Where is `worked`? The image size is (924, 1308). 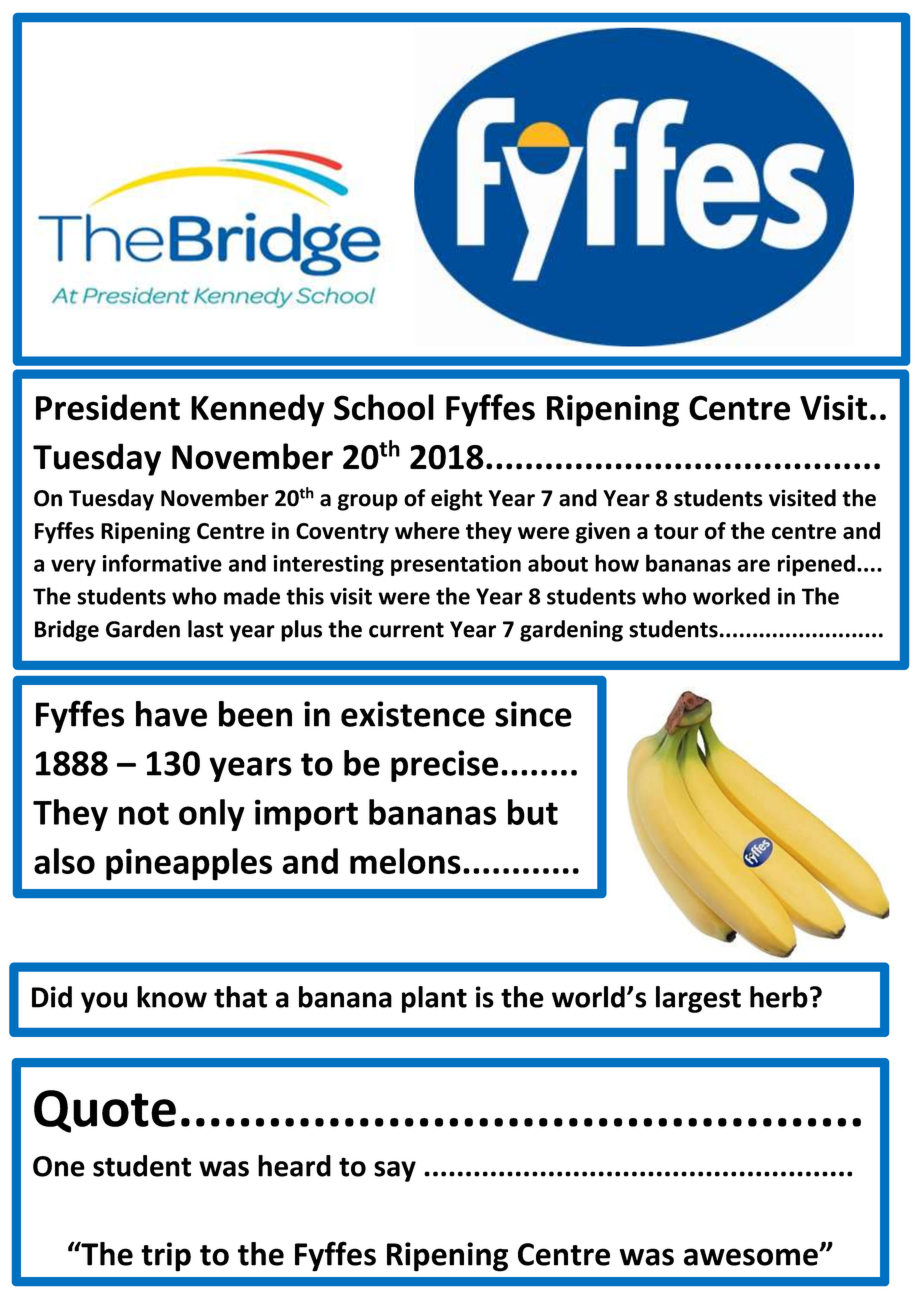 worked is located at coordinates (731, 596).
